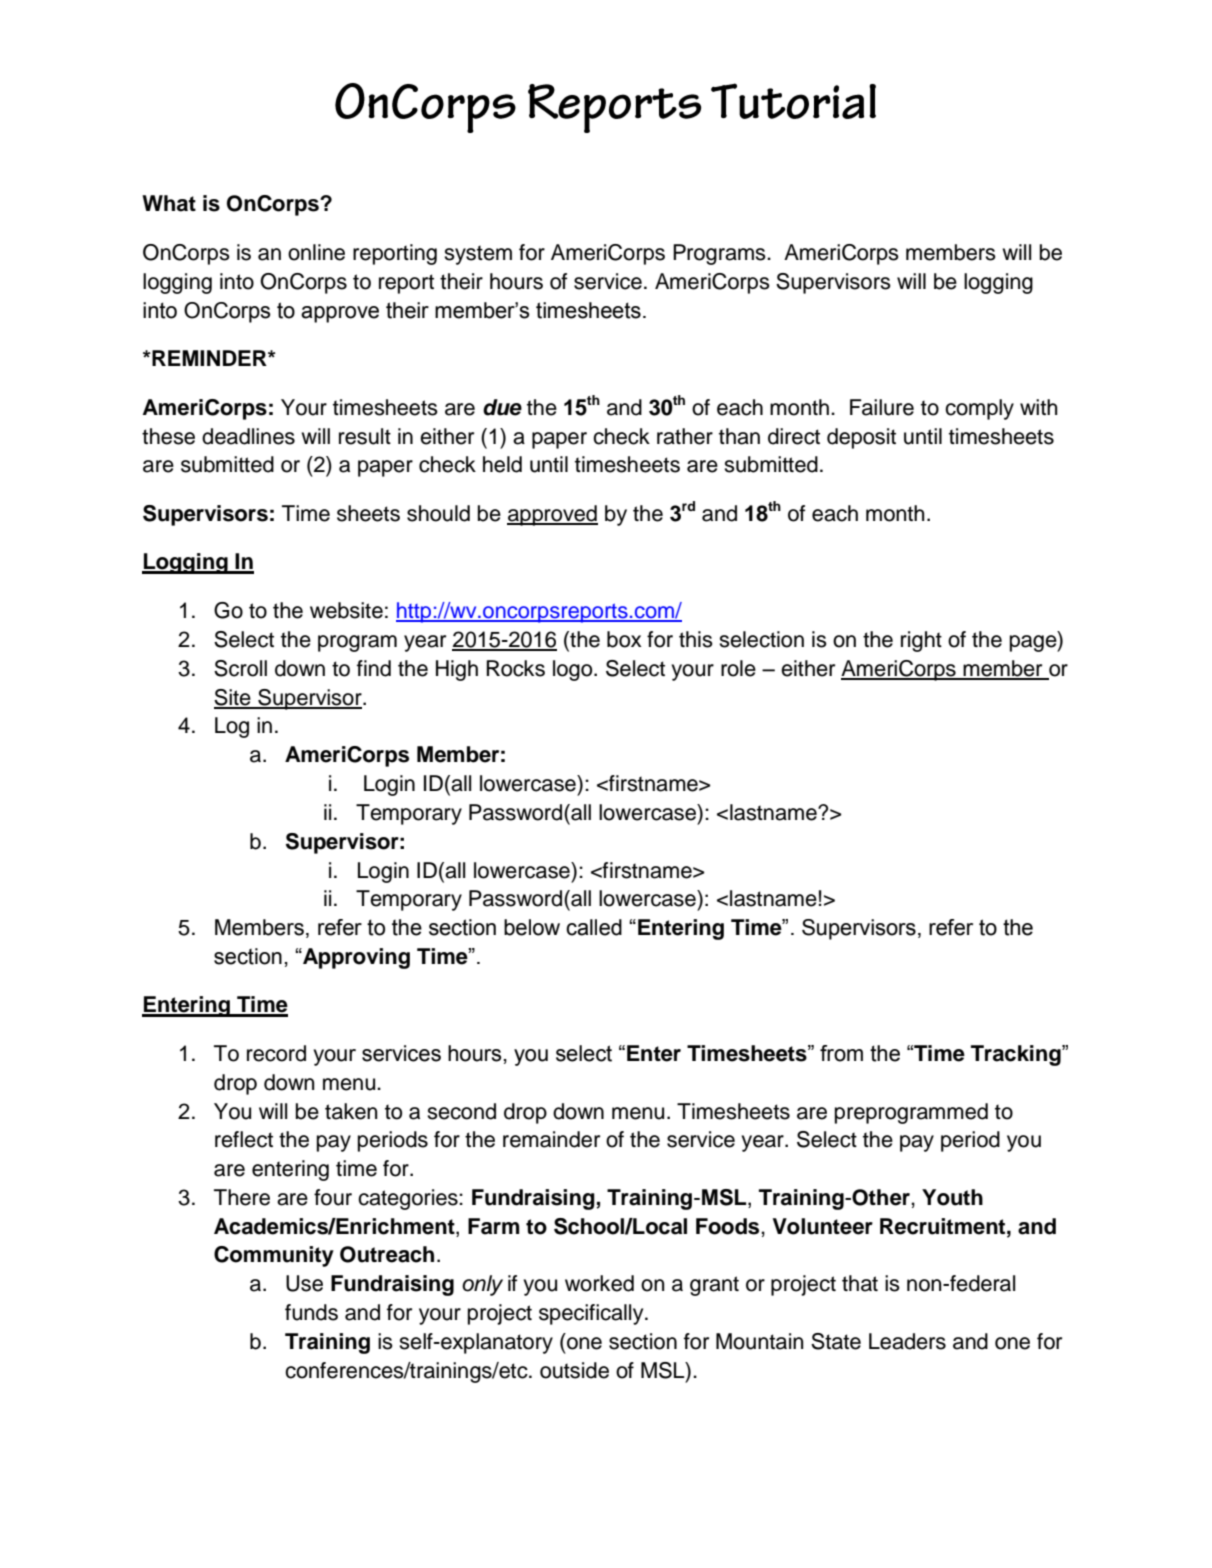 The image size is (1212, 1568). Describe the element at coordinates (316, 252) in the image. I see `online` at that location.
